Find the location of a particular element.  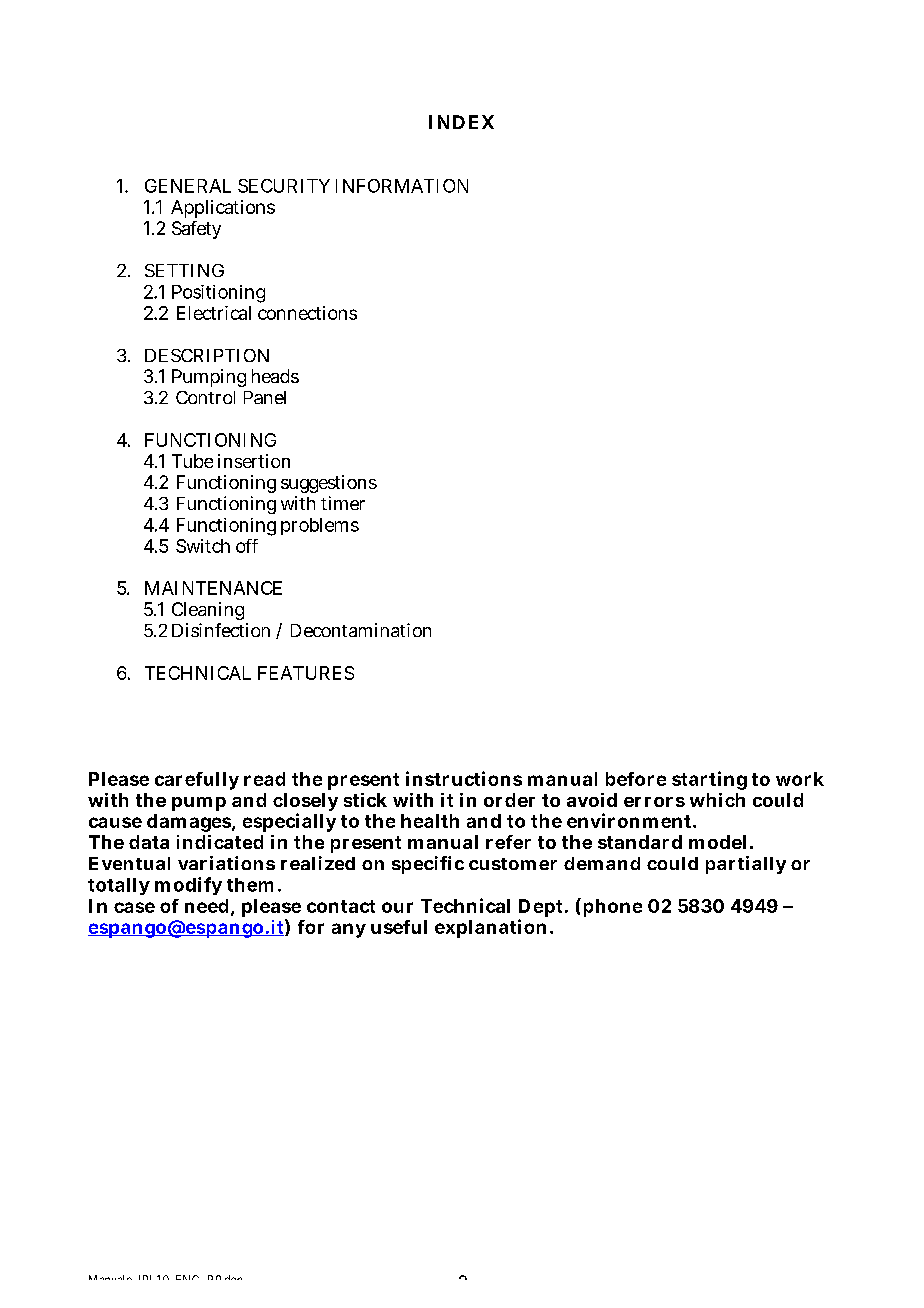

timer is located at coordinates (343, 503).
